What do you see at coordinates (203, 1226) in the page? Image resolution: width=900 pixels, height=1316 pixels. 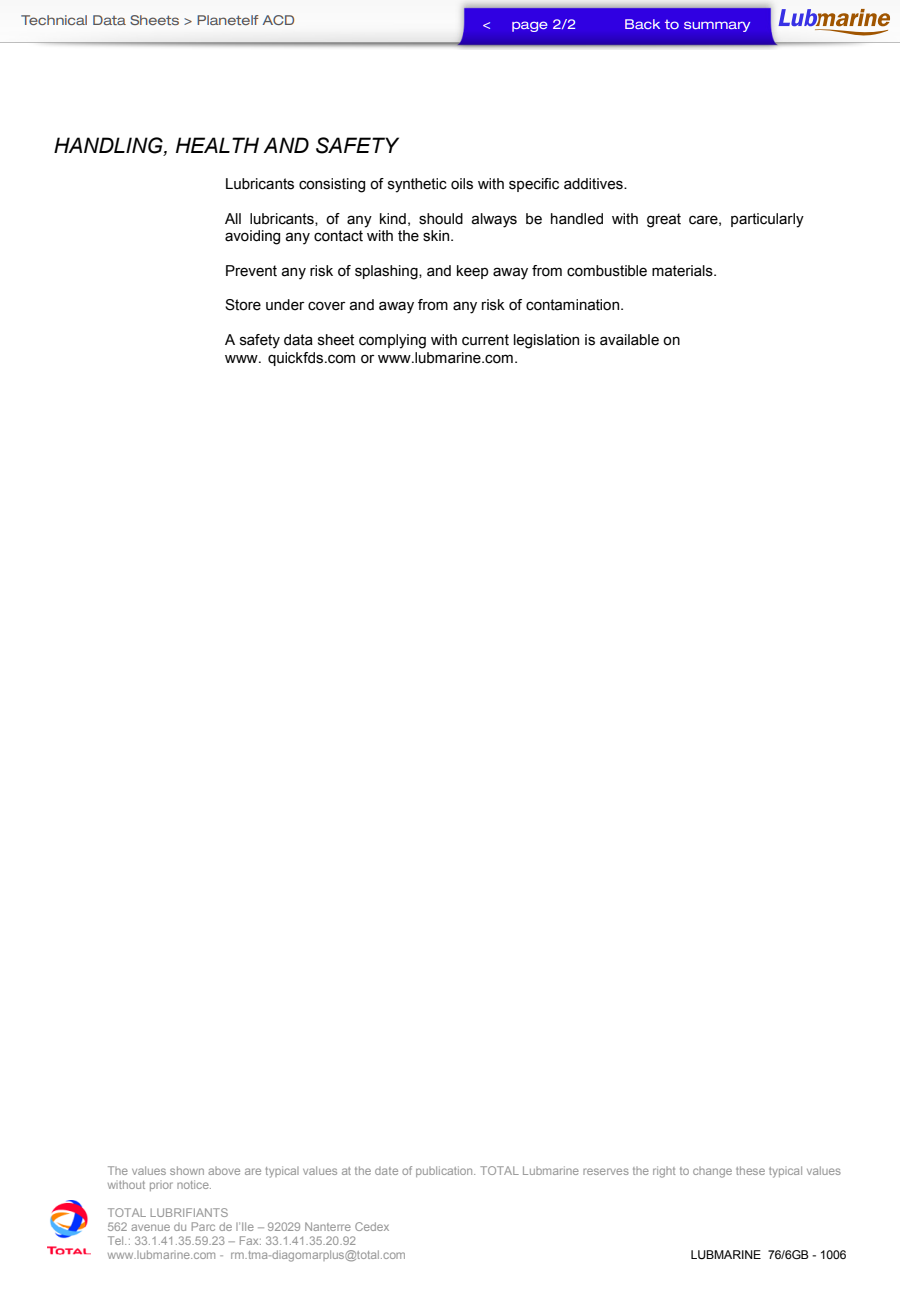 I see `Parc` at bounding box center [203, 1226].
